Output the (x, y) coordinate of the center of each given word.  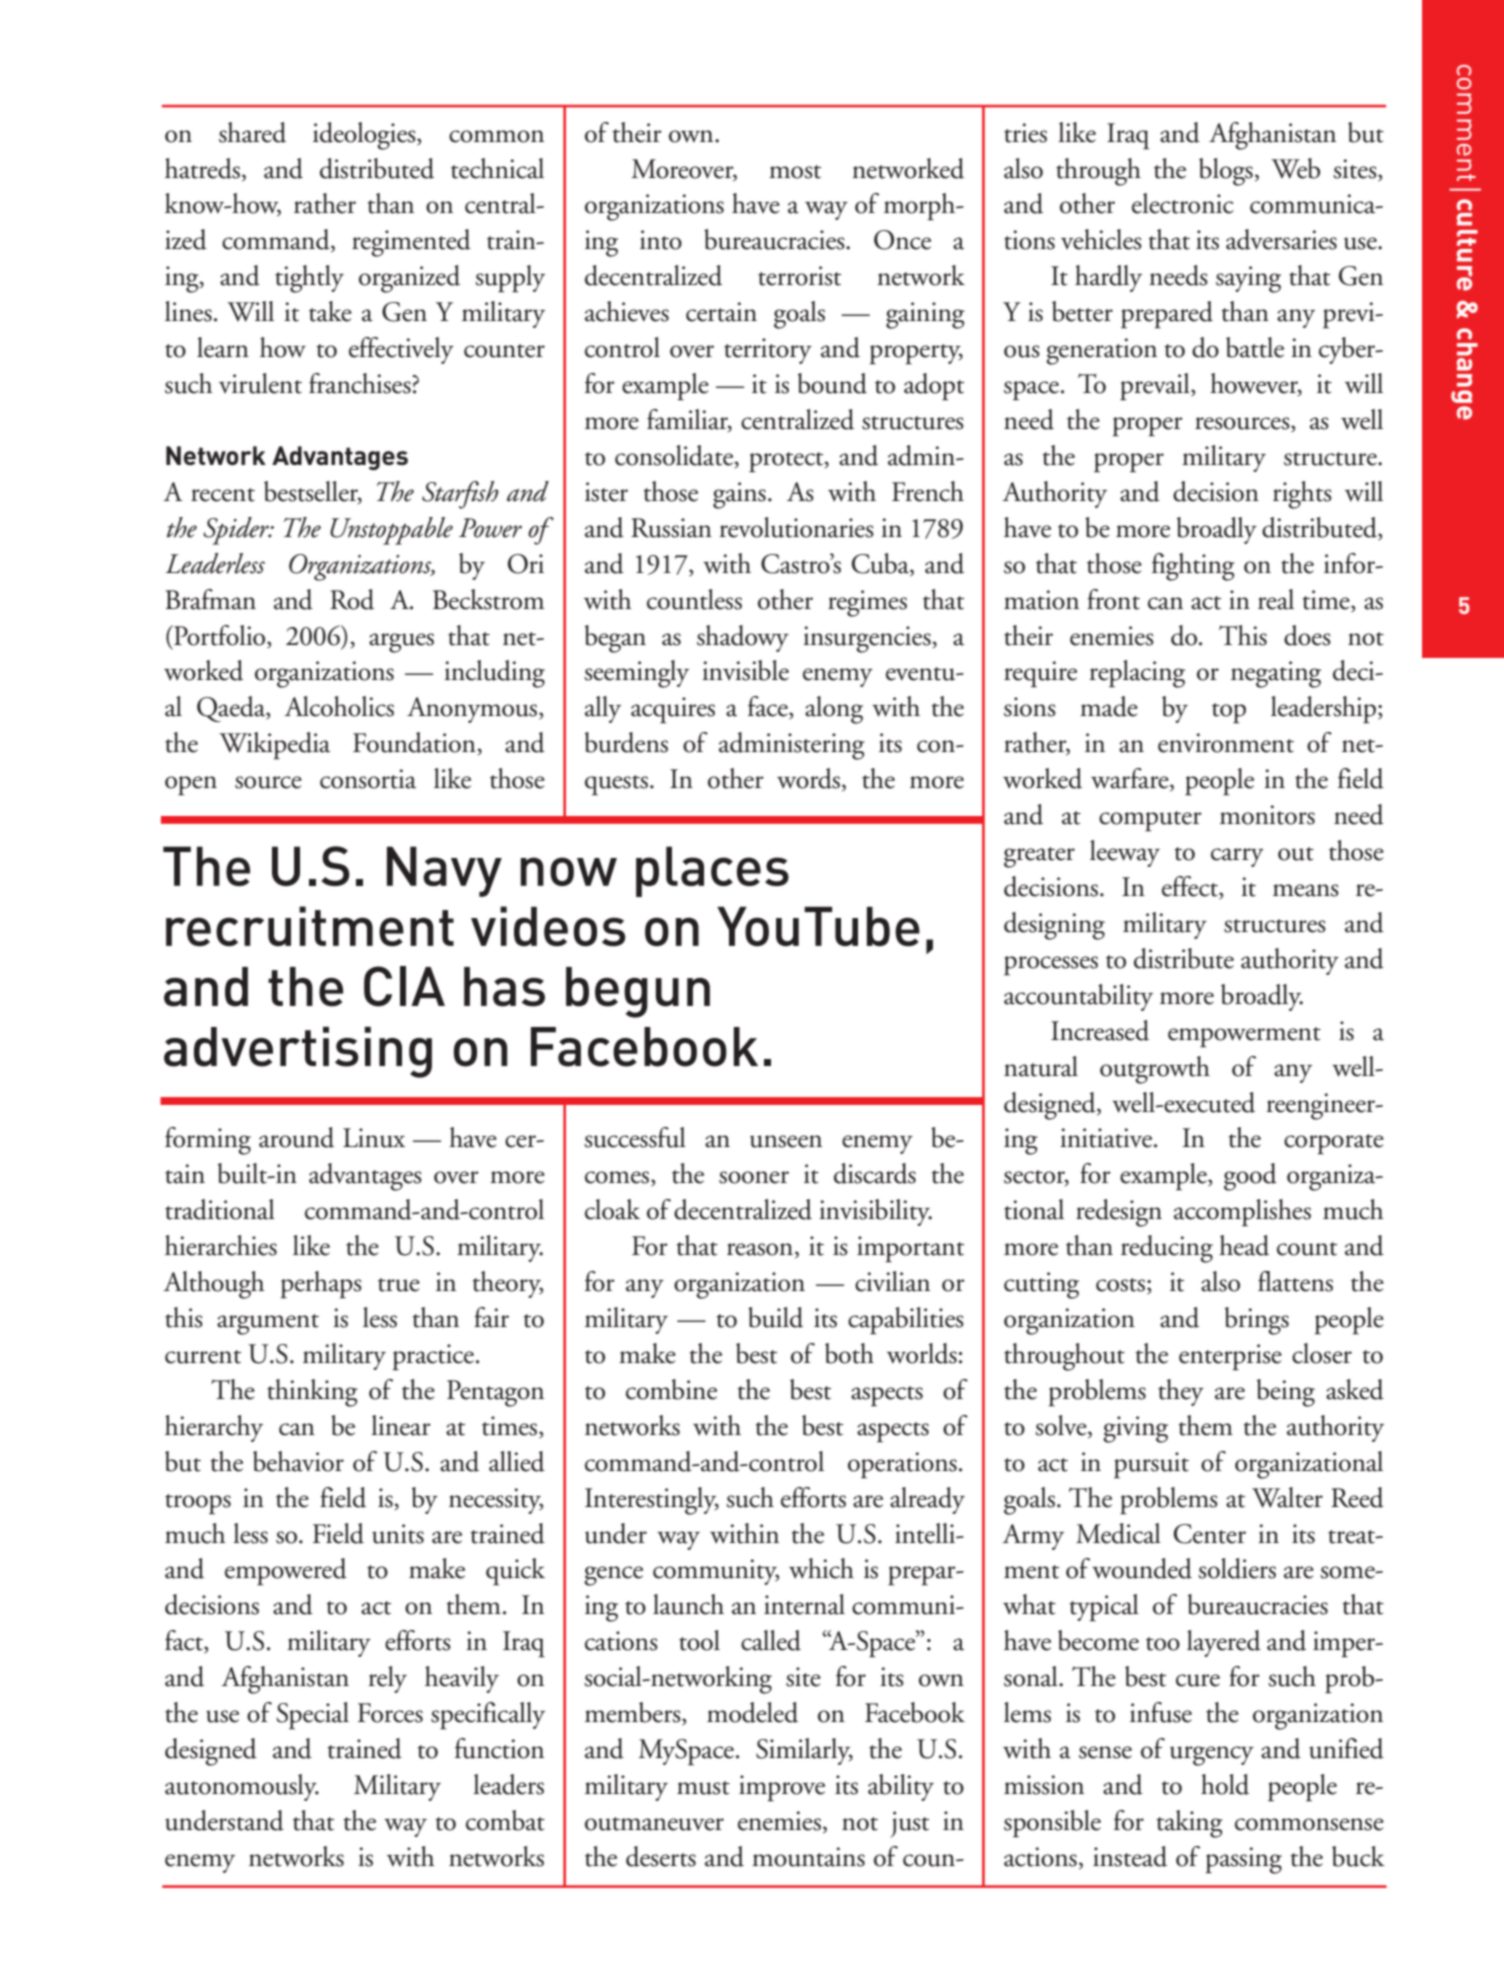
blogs (1226, 172)
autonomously (242, 1787)
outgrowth (1155, 1070)
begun (638, 992)
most (795, 172)
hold (1225, 1784)
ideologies (365, 136)
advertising (298, 1052)
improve (782, 1788)
